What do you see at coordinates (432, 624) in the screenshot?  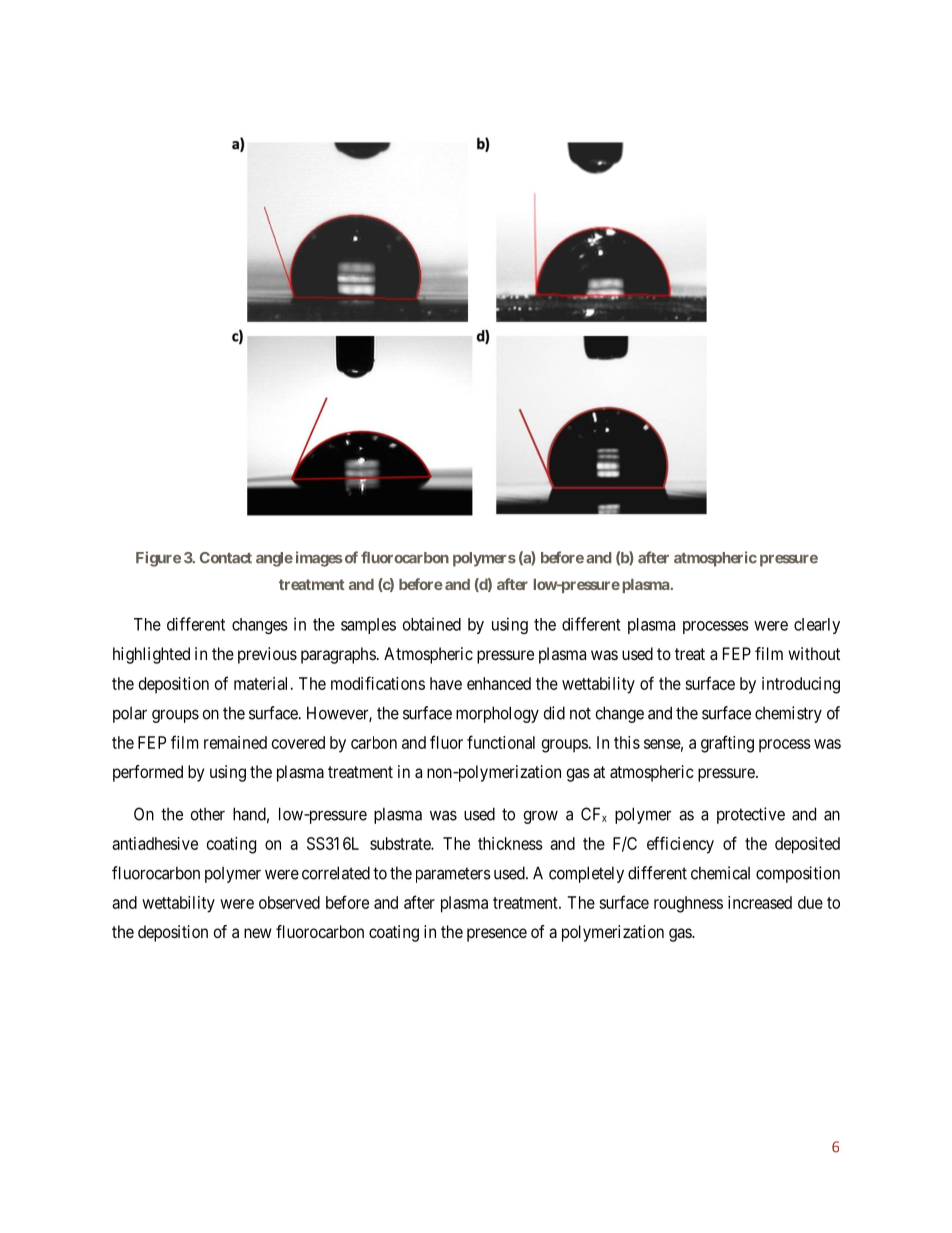 I see `obtained` at bounding box center [432, 624].
